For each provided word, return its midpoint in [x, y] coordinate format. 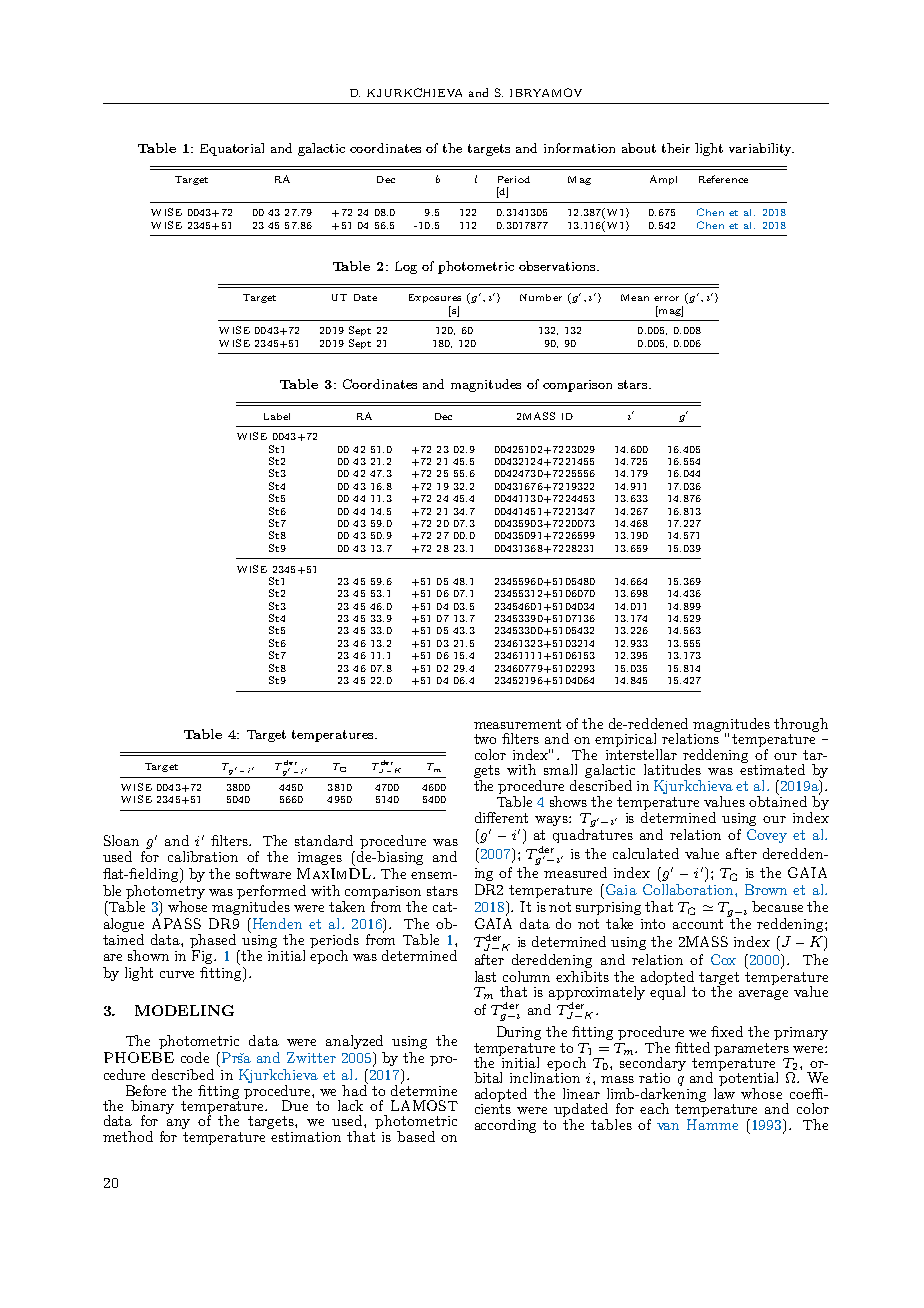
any [178, 1124]
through [801, 726]
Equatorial [232, 149]
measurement [517, 724]
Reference [723, 179]
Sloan [121, 840]
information [579, 148]
